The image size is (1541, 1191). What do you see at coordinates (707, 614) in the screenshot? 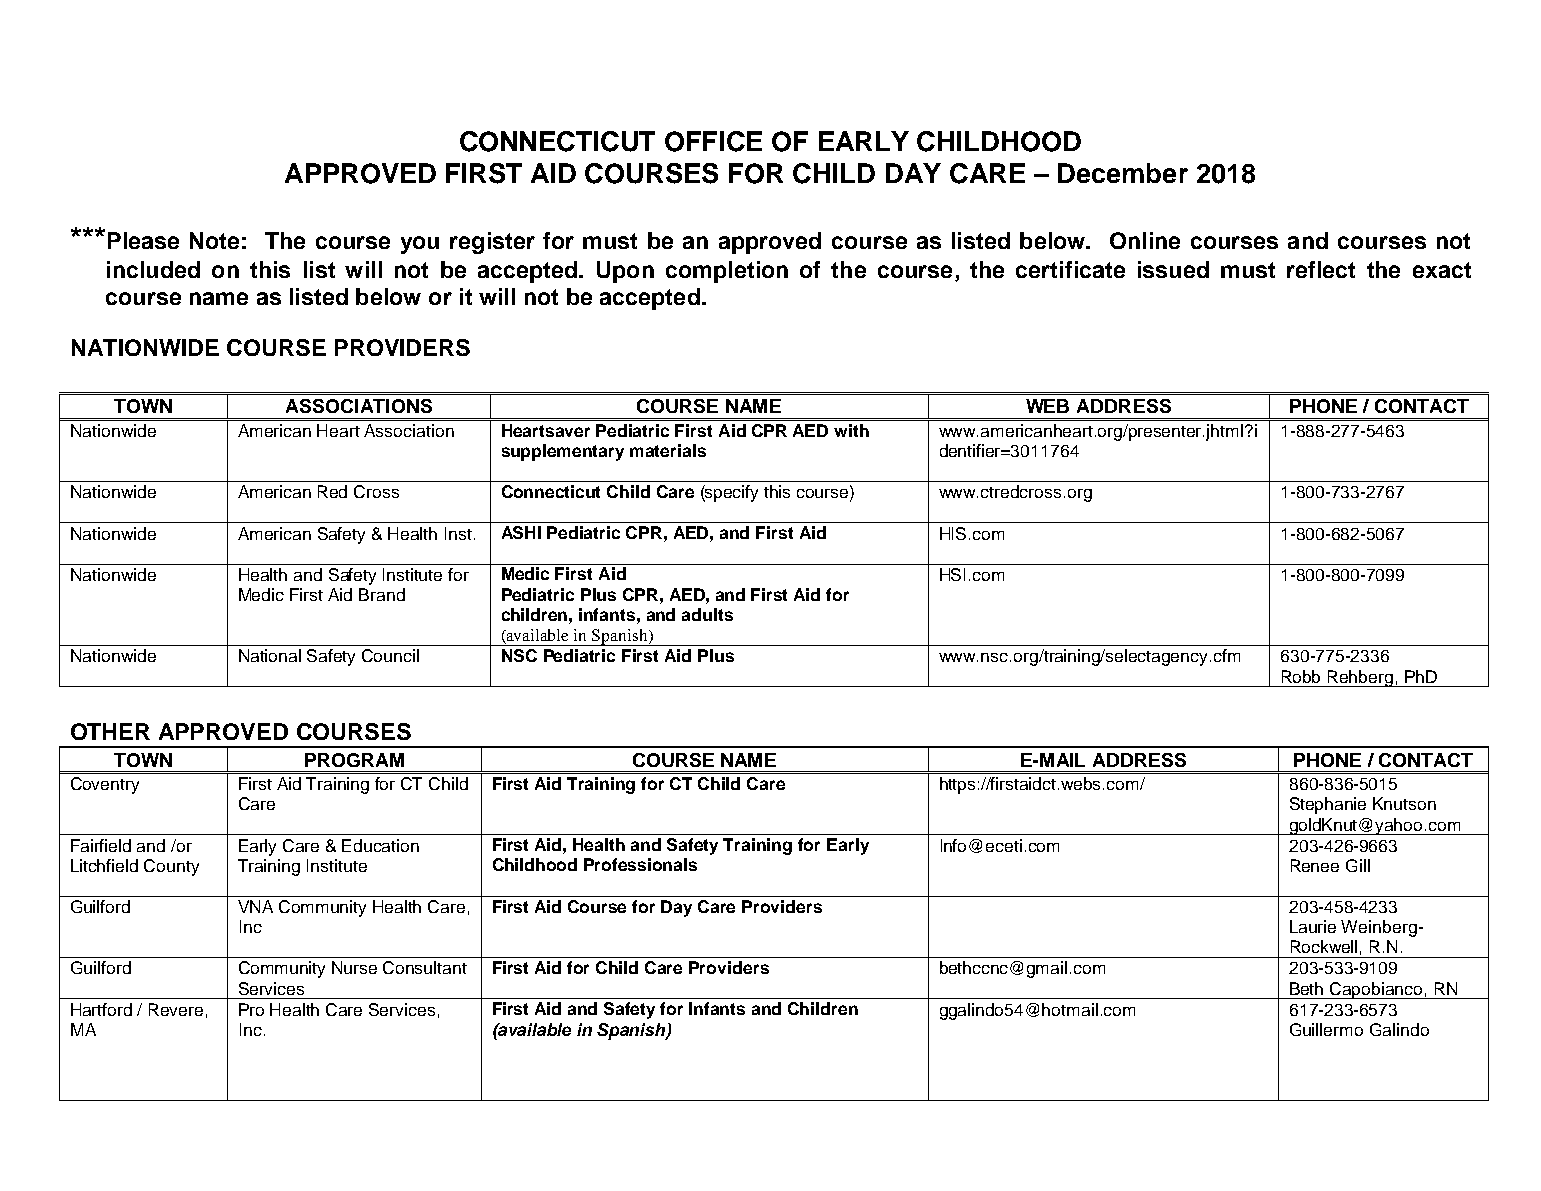
I see `adults` at bounding box center [707, 614].
